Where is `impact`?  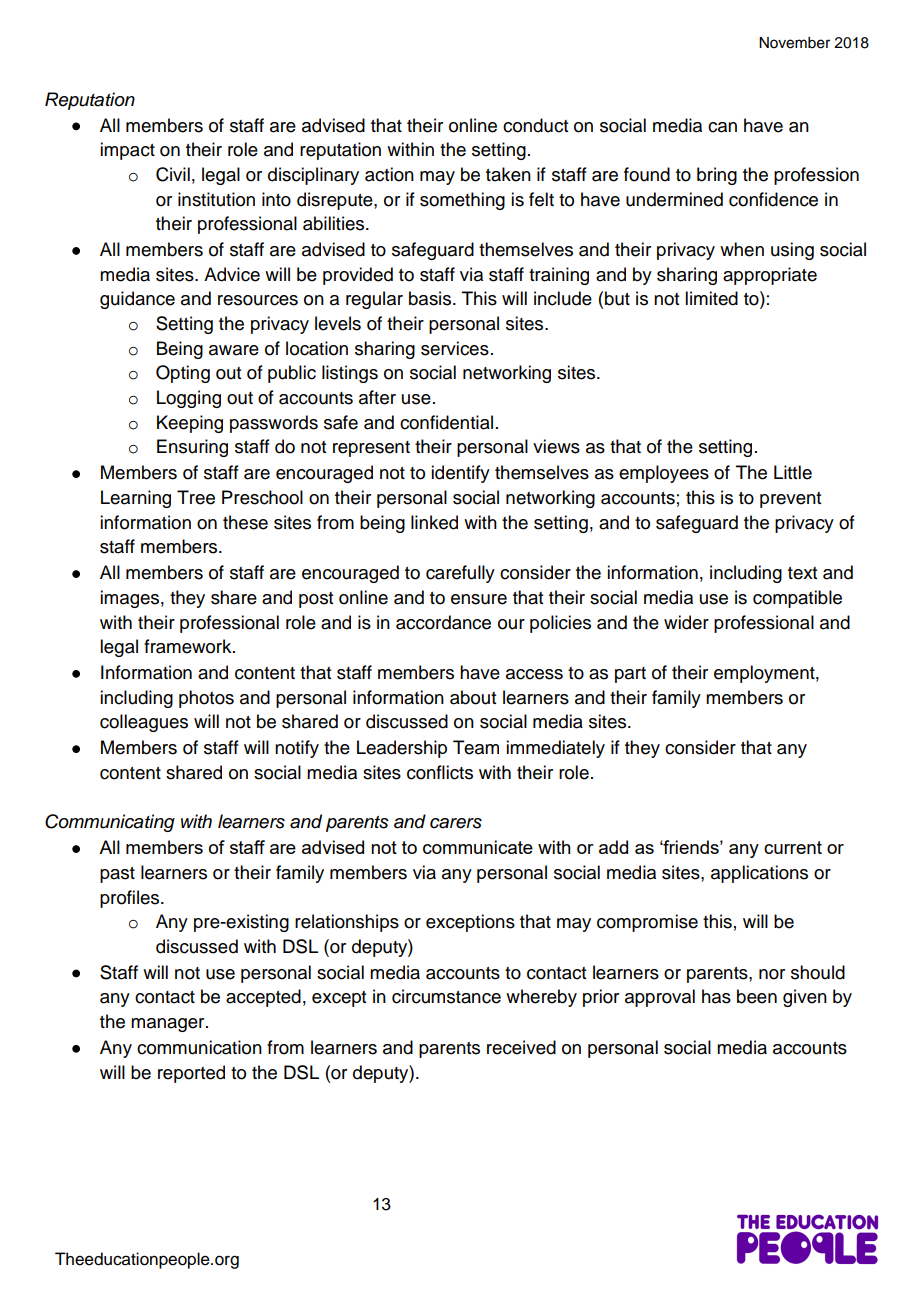
impact is located at coordinates (127, 151).
